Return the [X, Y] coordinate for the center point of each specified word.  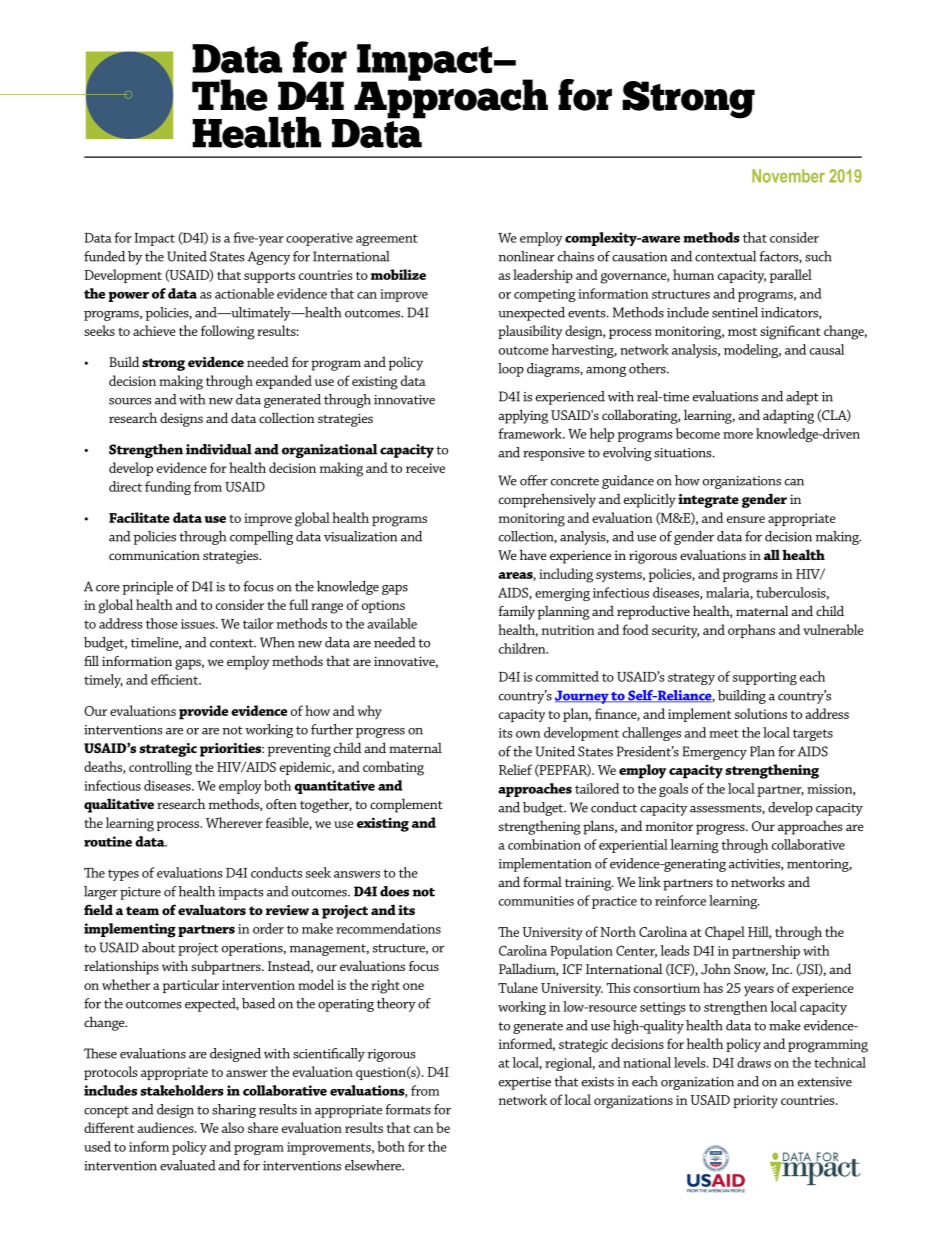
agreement [387, 240]
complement [406, 805]
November [788, 176]
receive [425, 468]
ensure [746, 519]
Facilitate [139, 517]
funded [104, 256]
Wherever [234, 822]
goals [673, 790]
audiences [166, 1127]
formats [408, 1109]
